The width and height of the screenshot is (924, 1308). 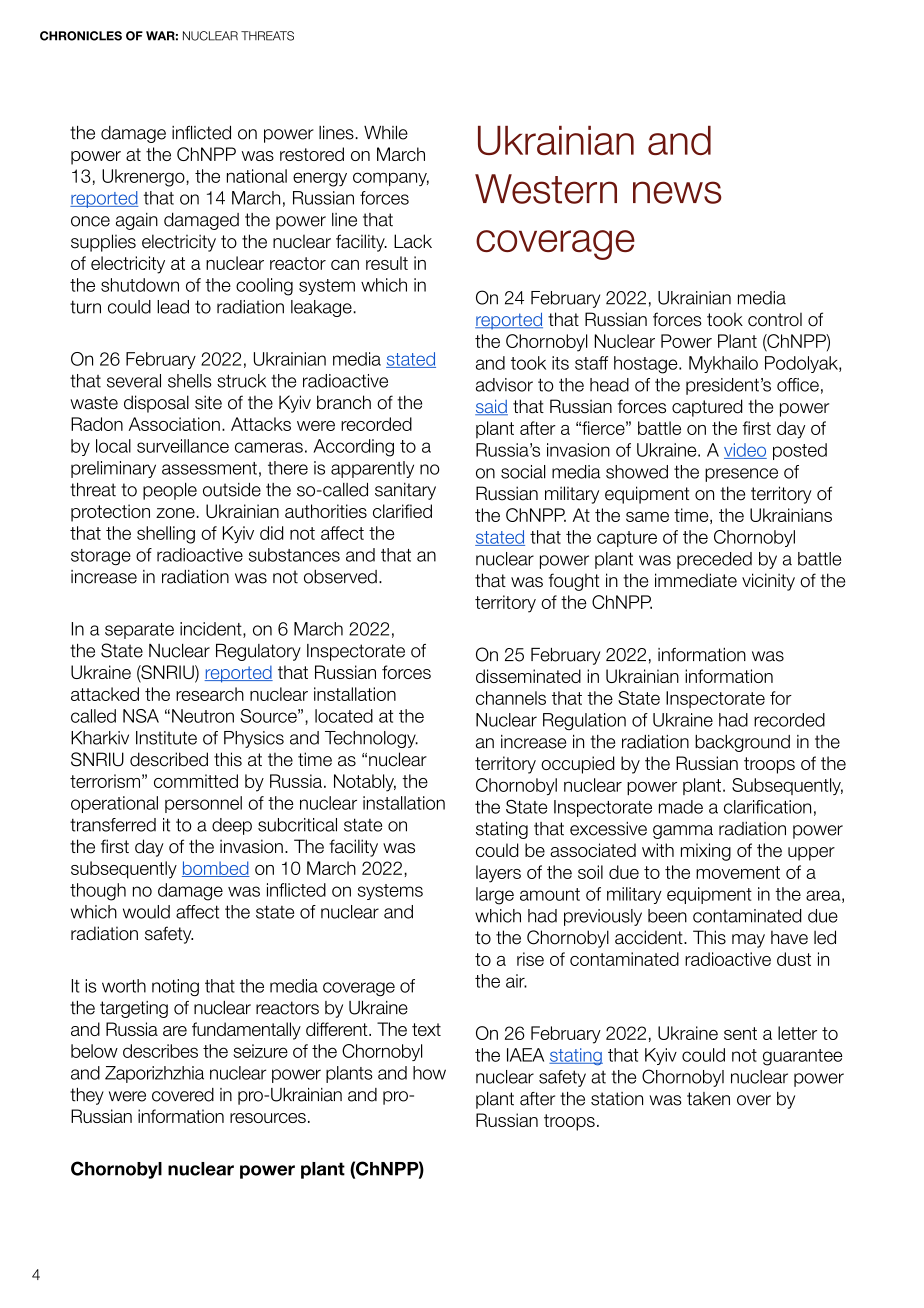 I want to click on CHRONICLES, so click(x=81, y=36).
